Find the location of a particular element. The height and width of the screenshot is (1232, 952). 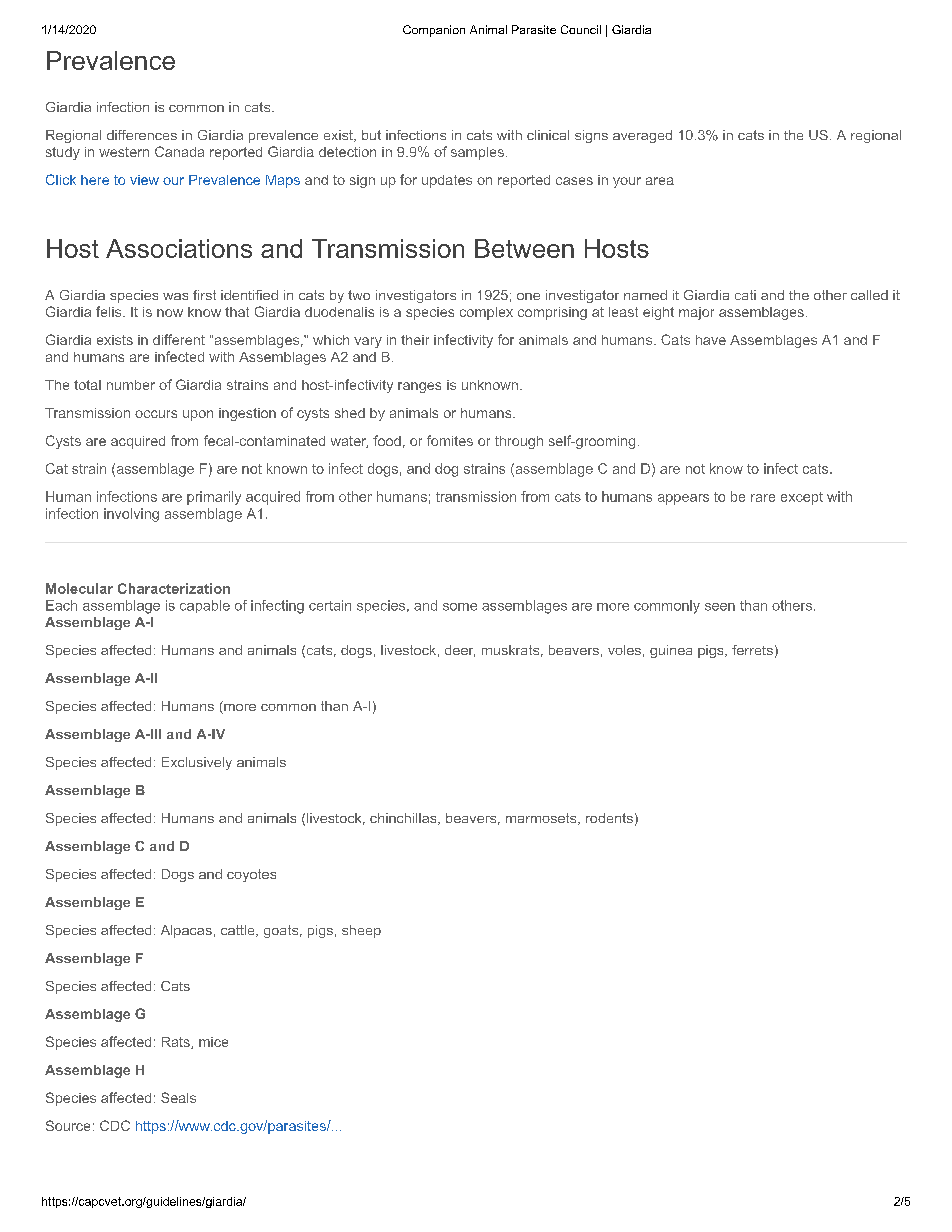

chinchillas is located at coordinates (404, 819).
